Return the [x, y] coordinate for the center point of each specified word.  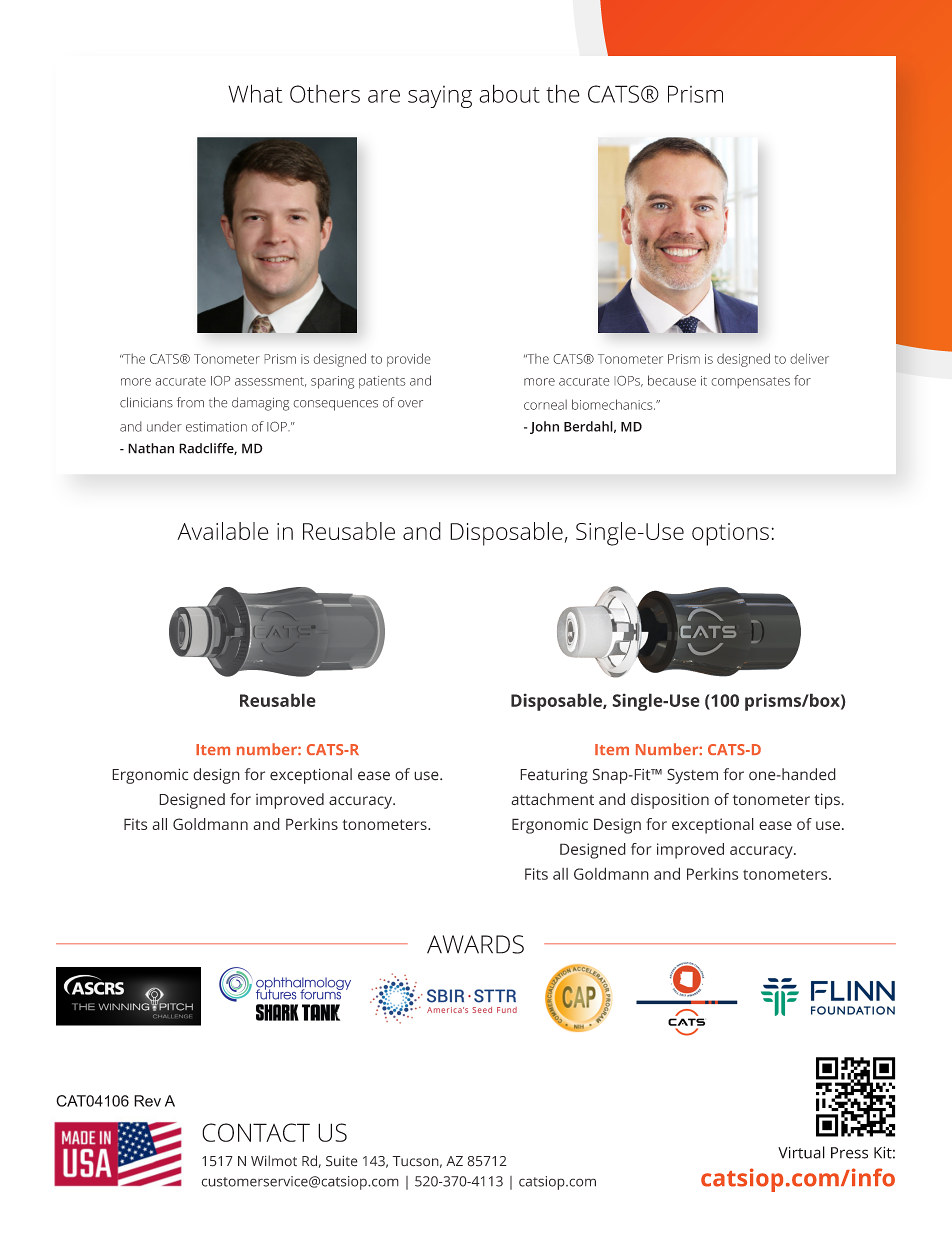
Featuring [554, 776]
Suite [342, 1161]
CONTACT [256, 1132]
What [255, 93]
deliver [809, 358]
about [509, 93]
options [730, 534]
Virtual [801, 1152]
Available [222, 531]
